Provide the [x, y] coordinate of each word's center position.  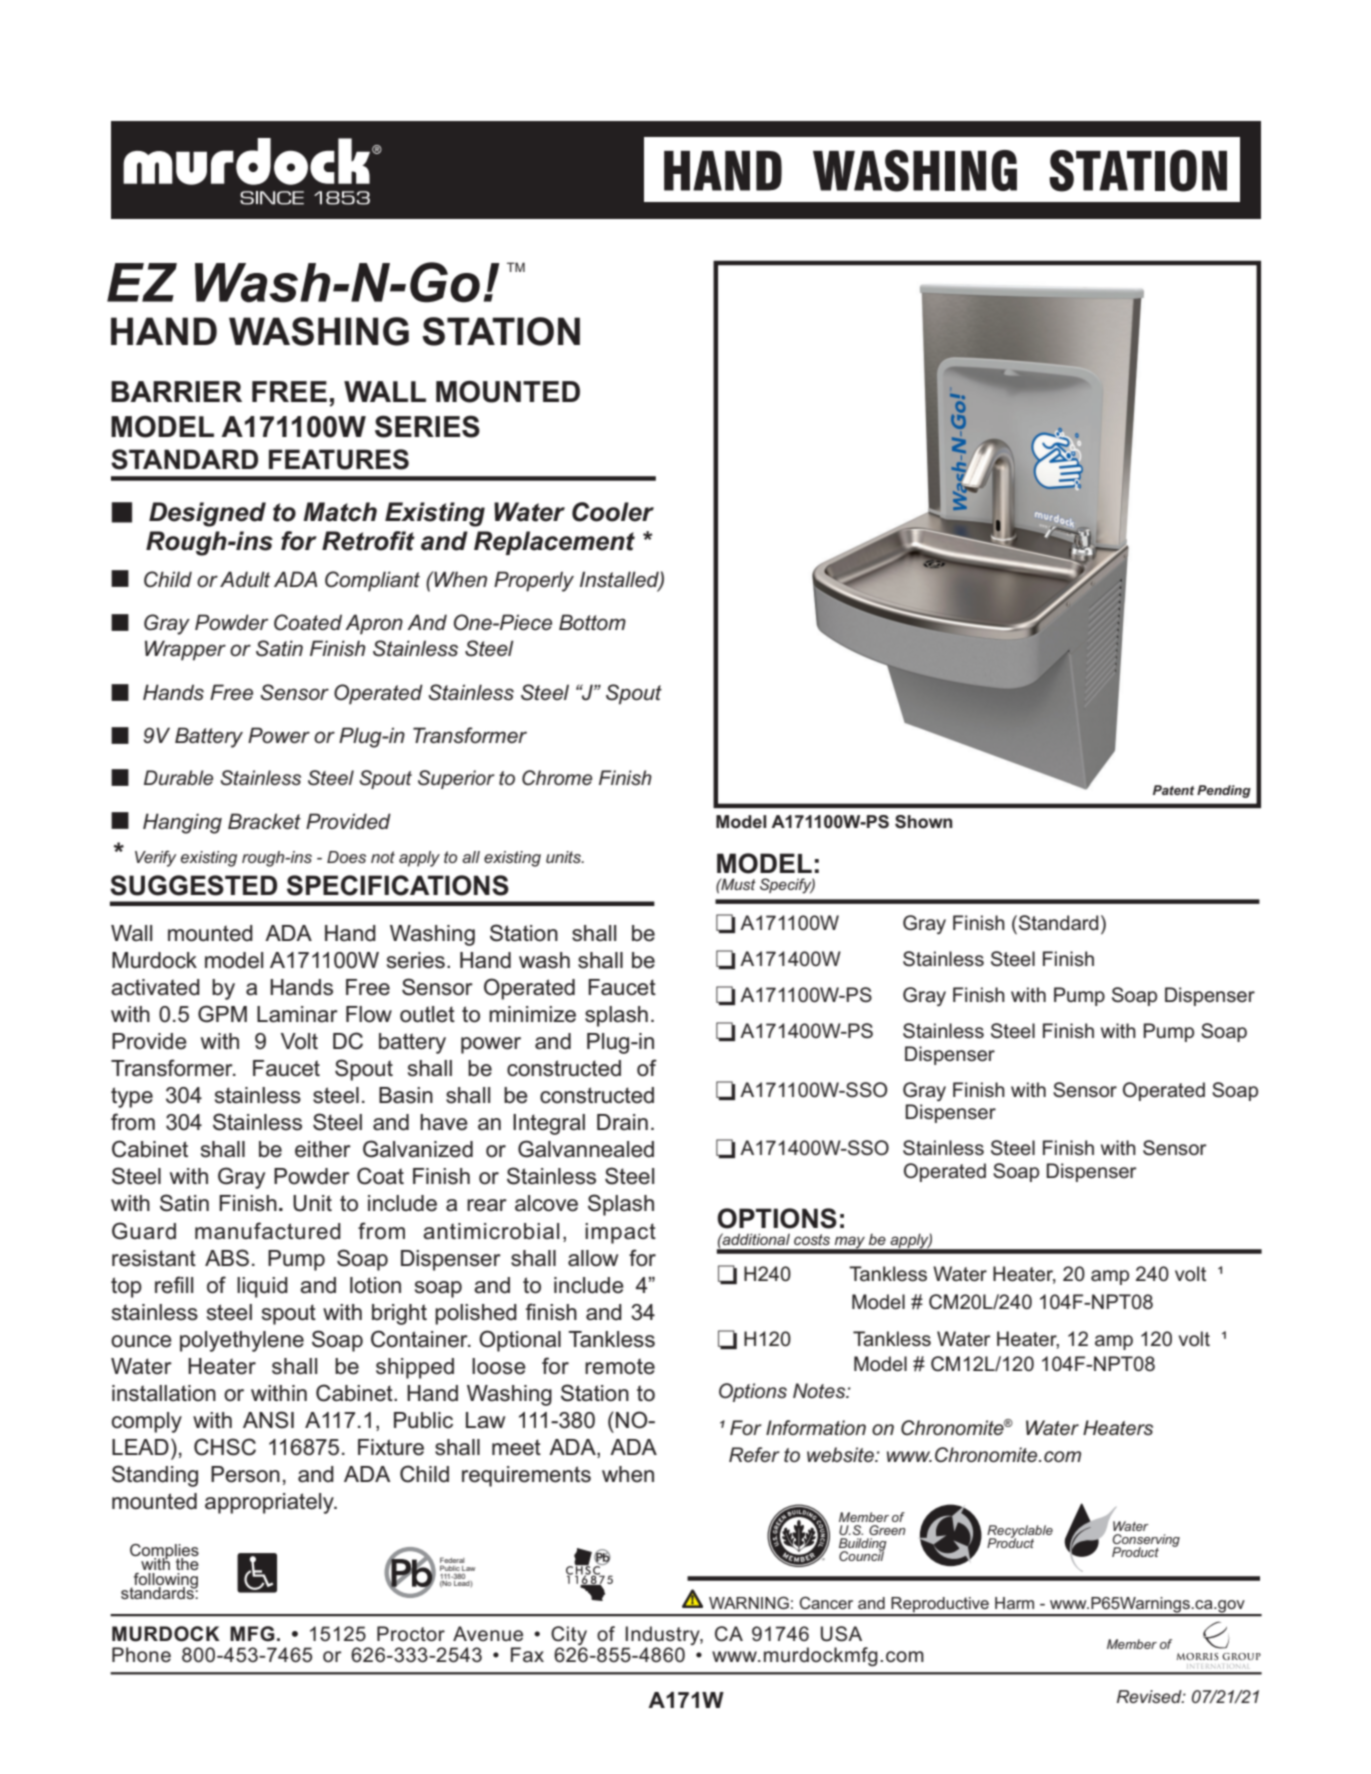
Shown [923, 822]
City [569, 1637]
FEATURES [339, 459]
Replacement [554, 543]
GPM [222, 1014]
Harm [1014, 1603]
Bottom [592, 622]
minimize [532, 1014]
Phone [141, 1654]
